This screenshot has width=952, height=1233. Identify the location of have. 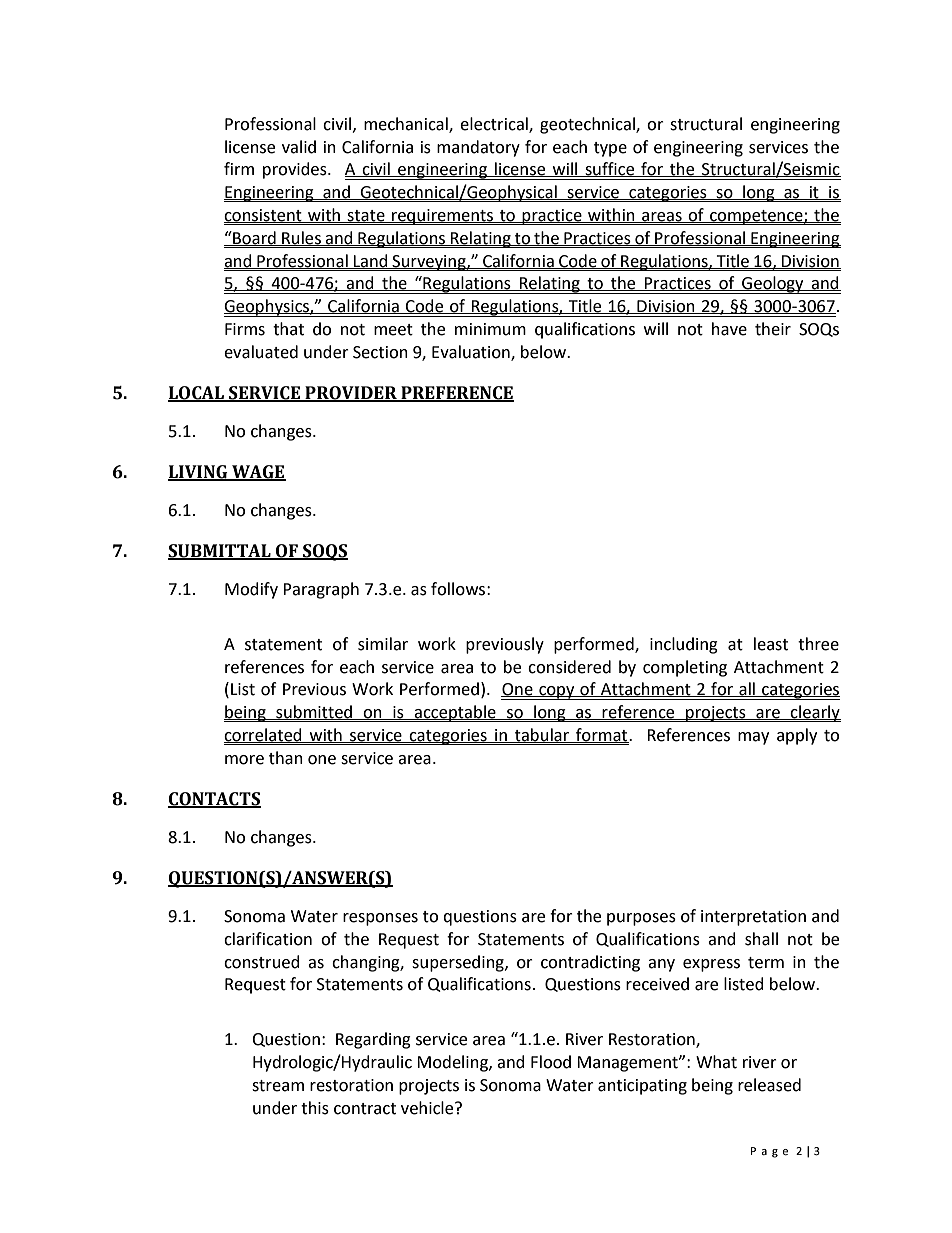
(729, 329).
